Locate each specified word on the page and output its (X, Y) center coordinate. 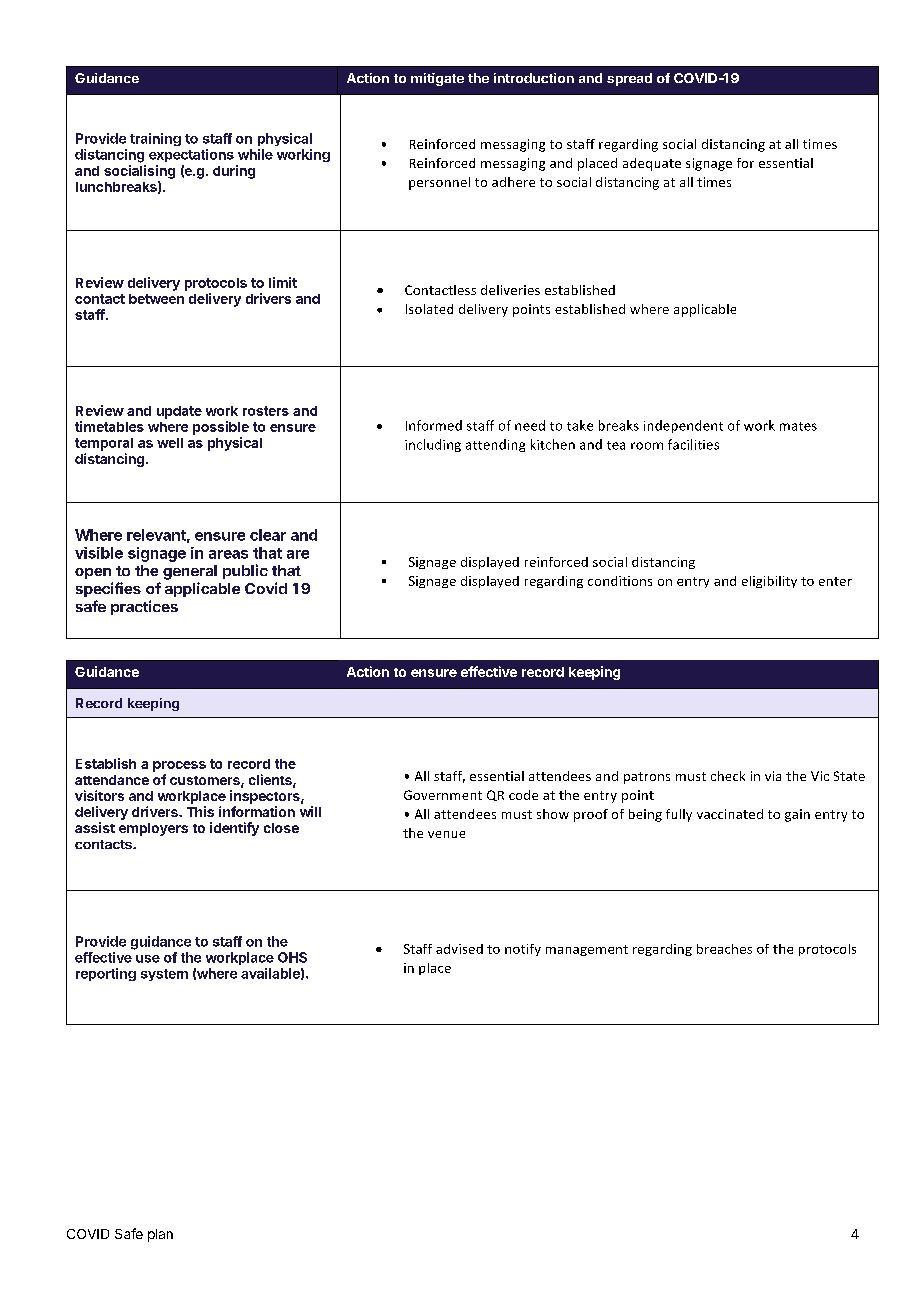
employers (153, 829)
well (170, 443)
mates (798, 426)
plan (160, 1235)
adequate (652, 164)
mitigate (437, 79)
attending (495, 445)
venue (446, 834)
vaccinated (730, 814)
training (155, 139)
